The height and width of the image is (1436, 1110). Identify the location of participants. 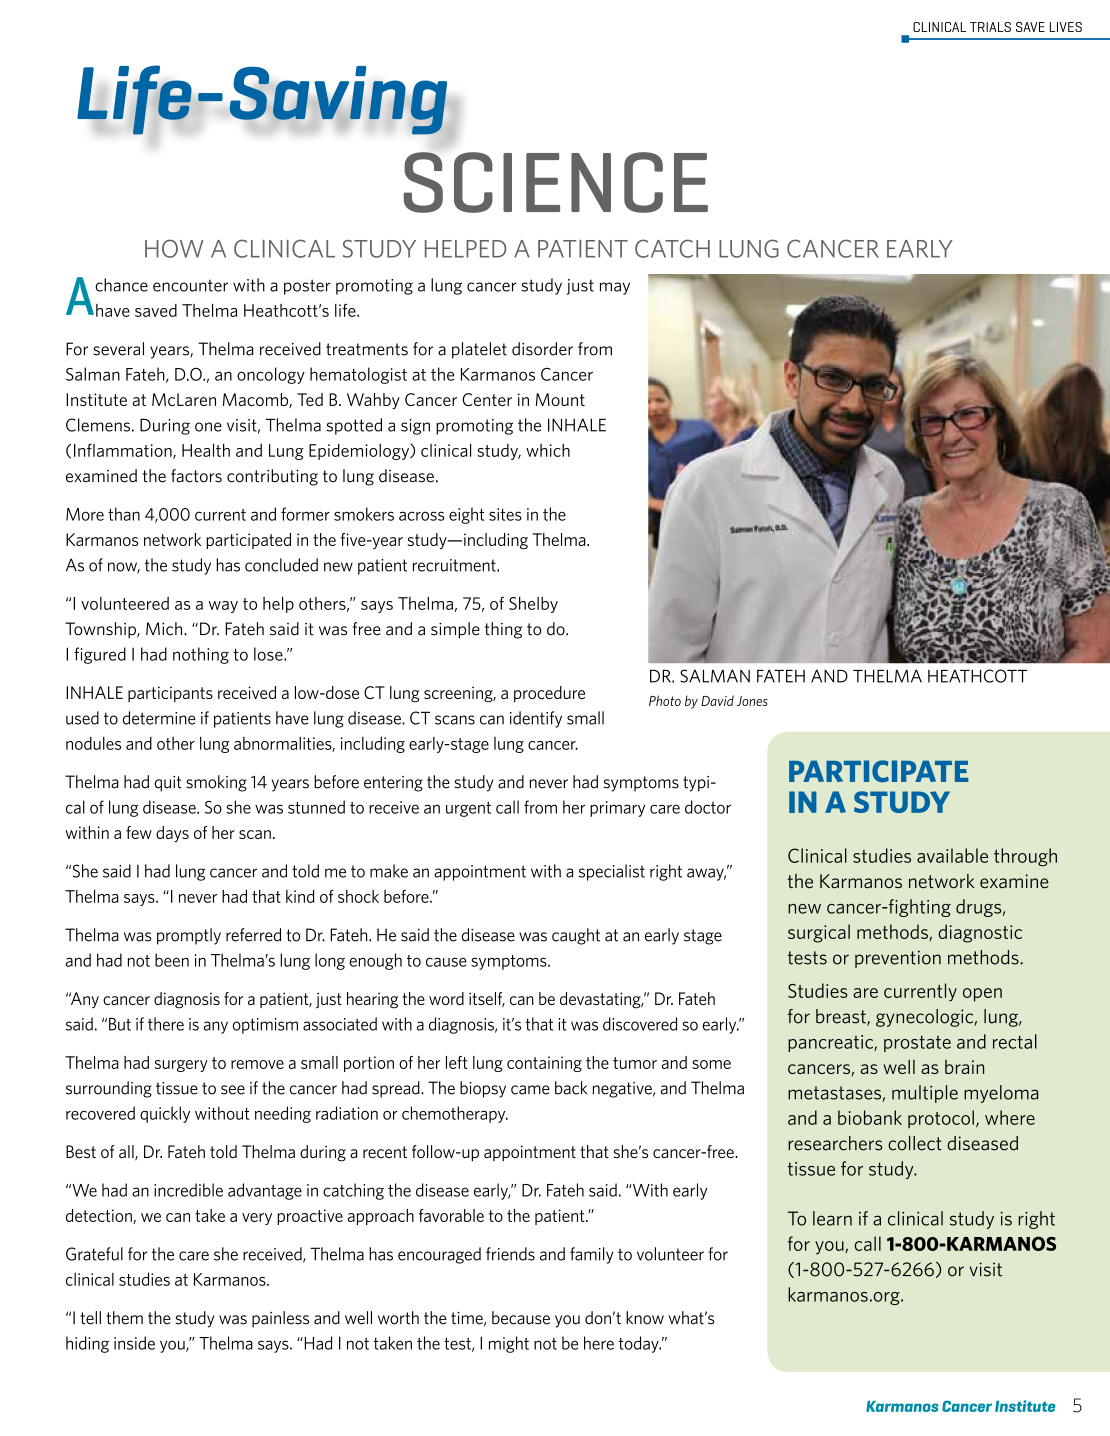
(170, 694).
